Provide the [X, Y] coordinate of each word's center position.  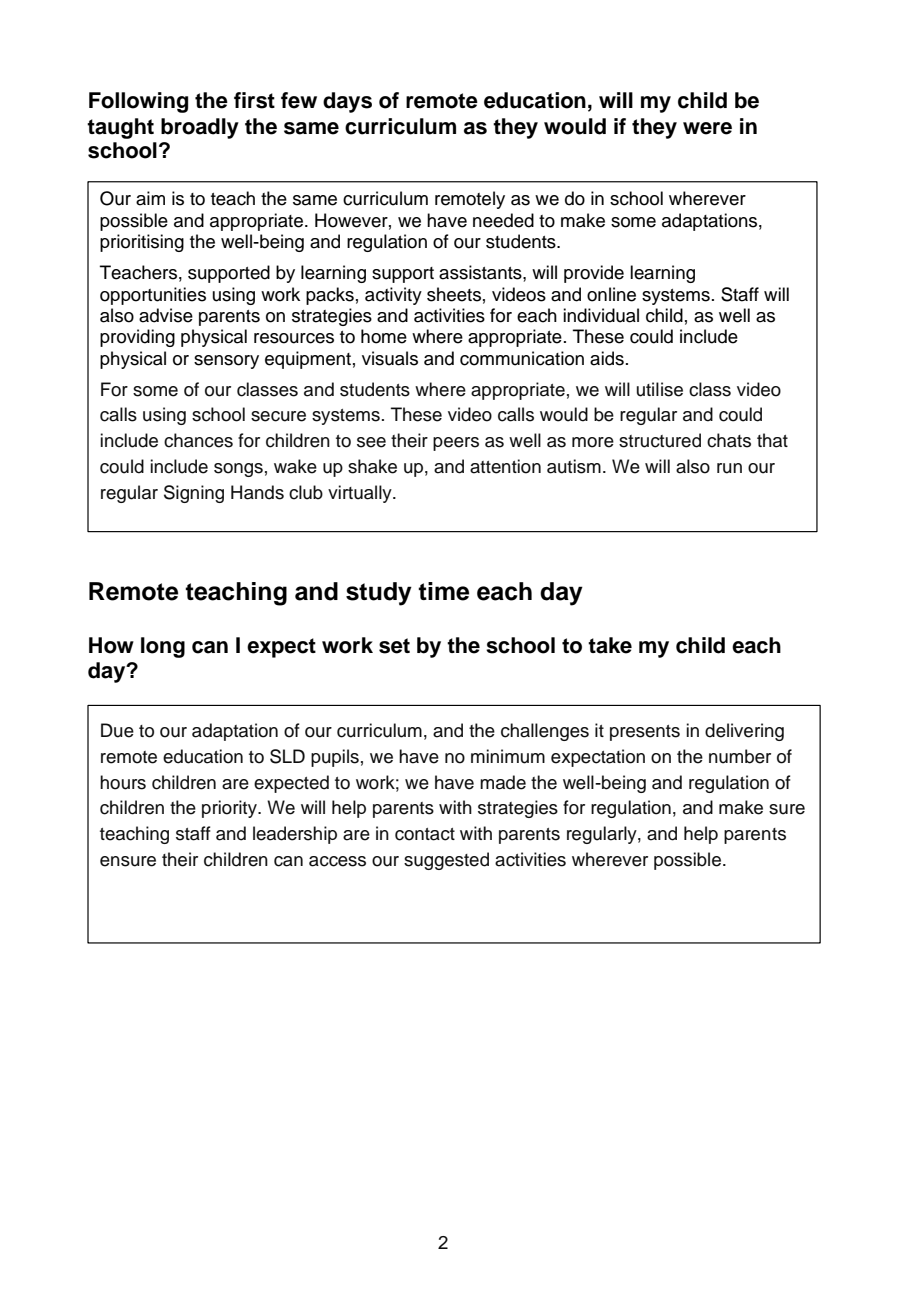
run [729, 468]
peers [456, 444]
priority [230, 809]
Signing [194, 494]
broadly [200, 128]
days [347, 102]
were [707, 128]
